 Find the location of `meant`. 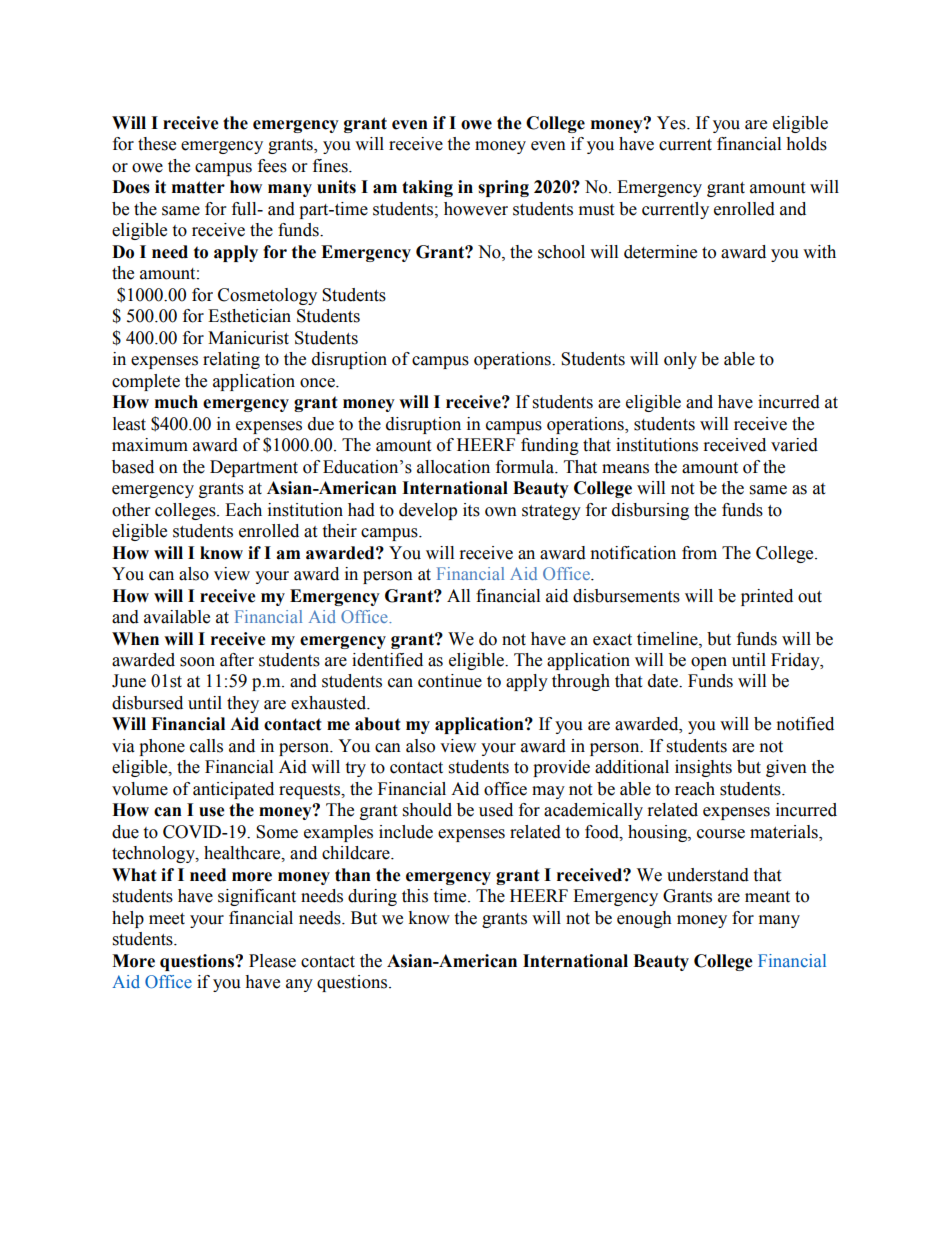

meant is located at coordinates (767, 897).
